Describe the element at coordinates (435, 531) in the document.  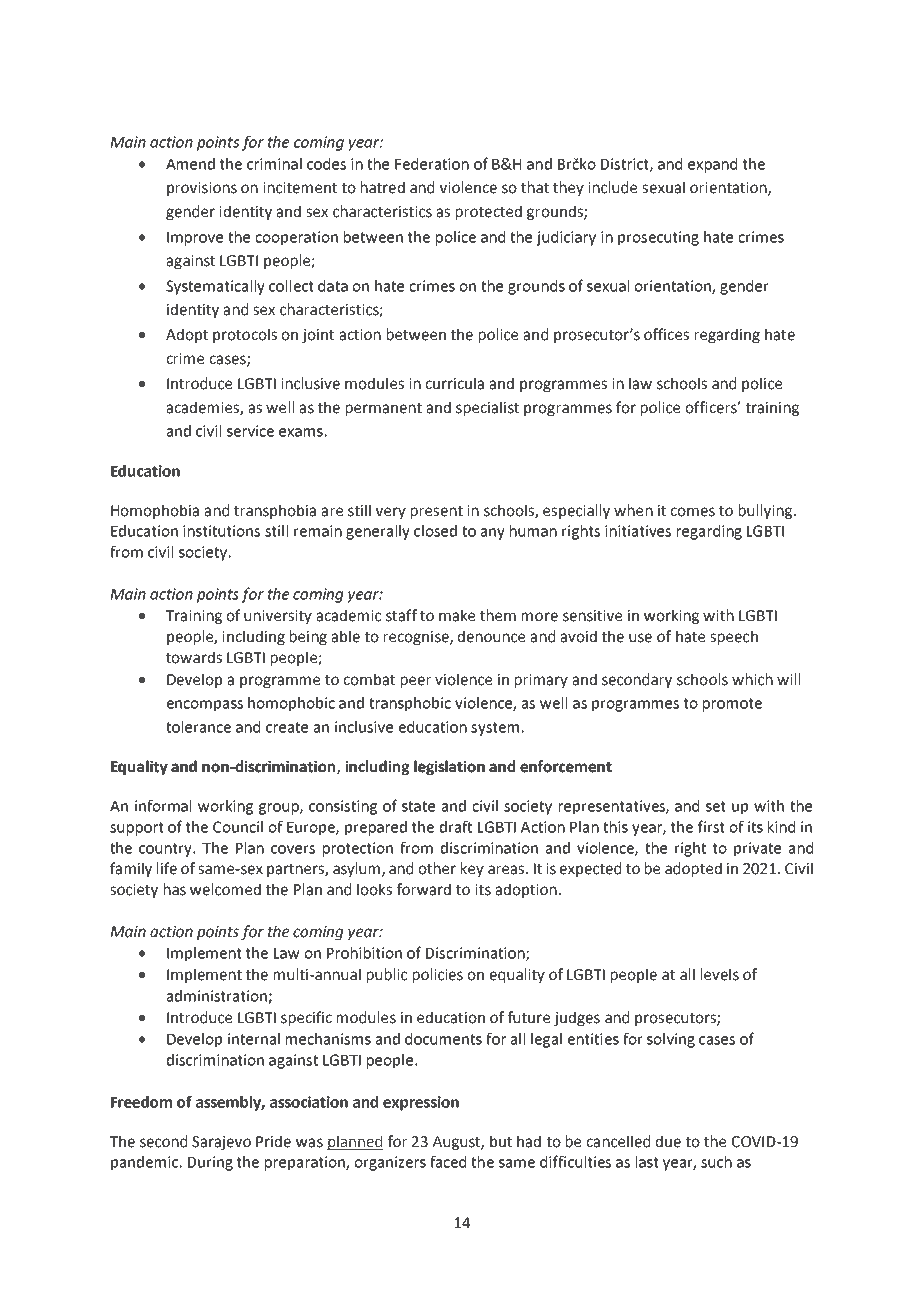
I see `closed` at that location.
